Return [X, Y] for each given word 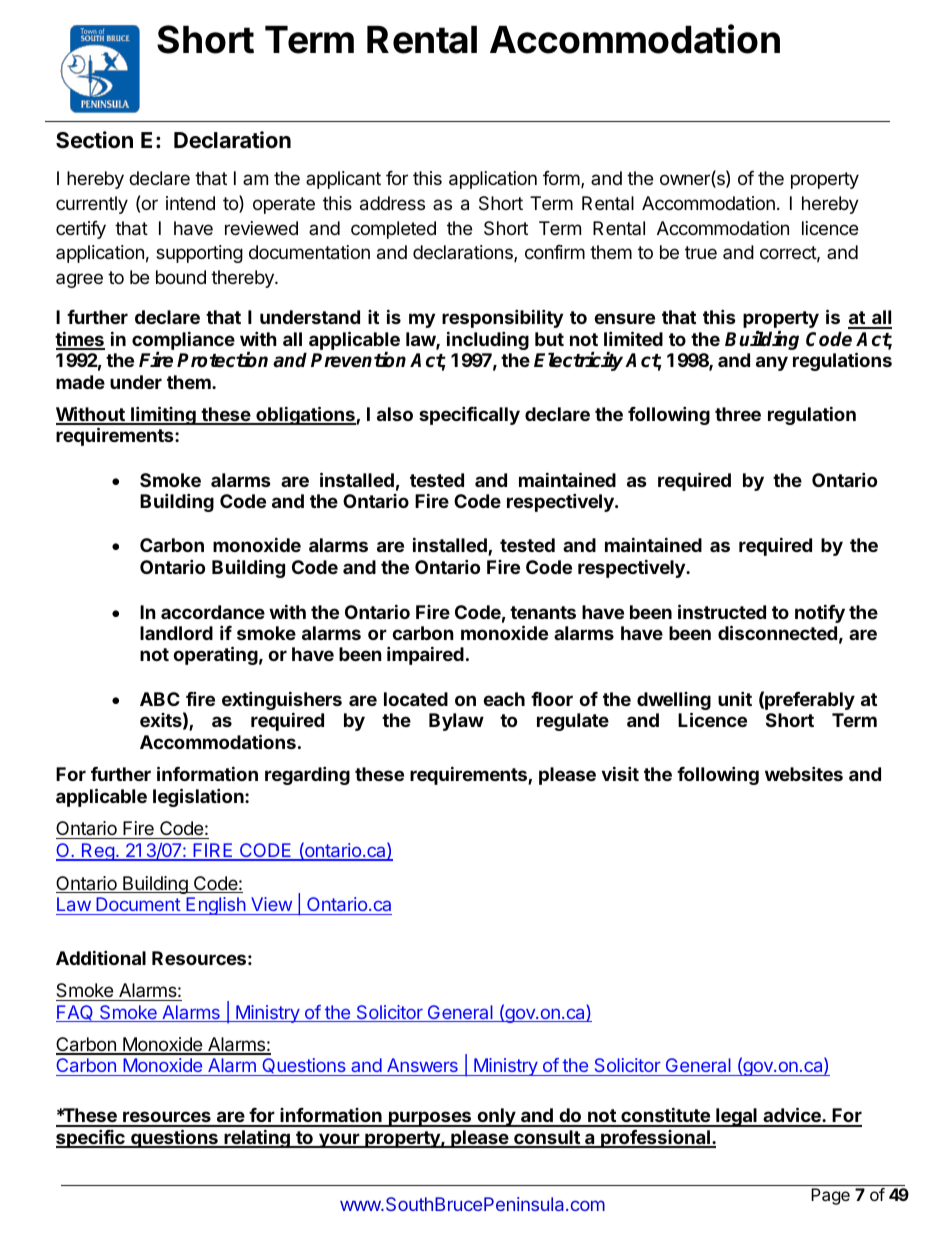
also [395, 414]
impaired [425, 655]
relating [257, 1138]
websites [804, 773]
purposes [430, 1119]
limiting [163, 415]
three [738, 414]
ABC [160, 699]
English [215, 906]
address [392, 203]
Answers [422, 1067]
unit [735, 698]
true [701, 252]
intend [190, 203]
